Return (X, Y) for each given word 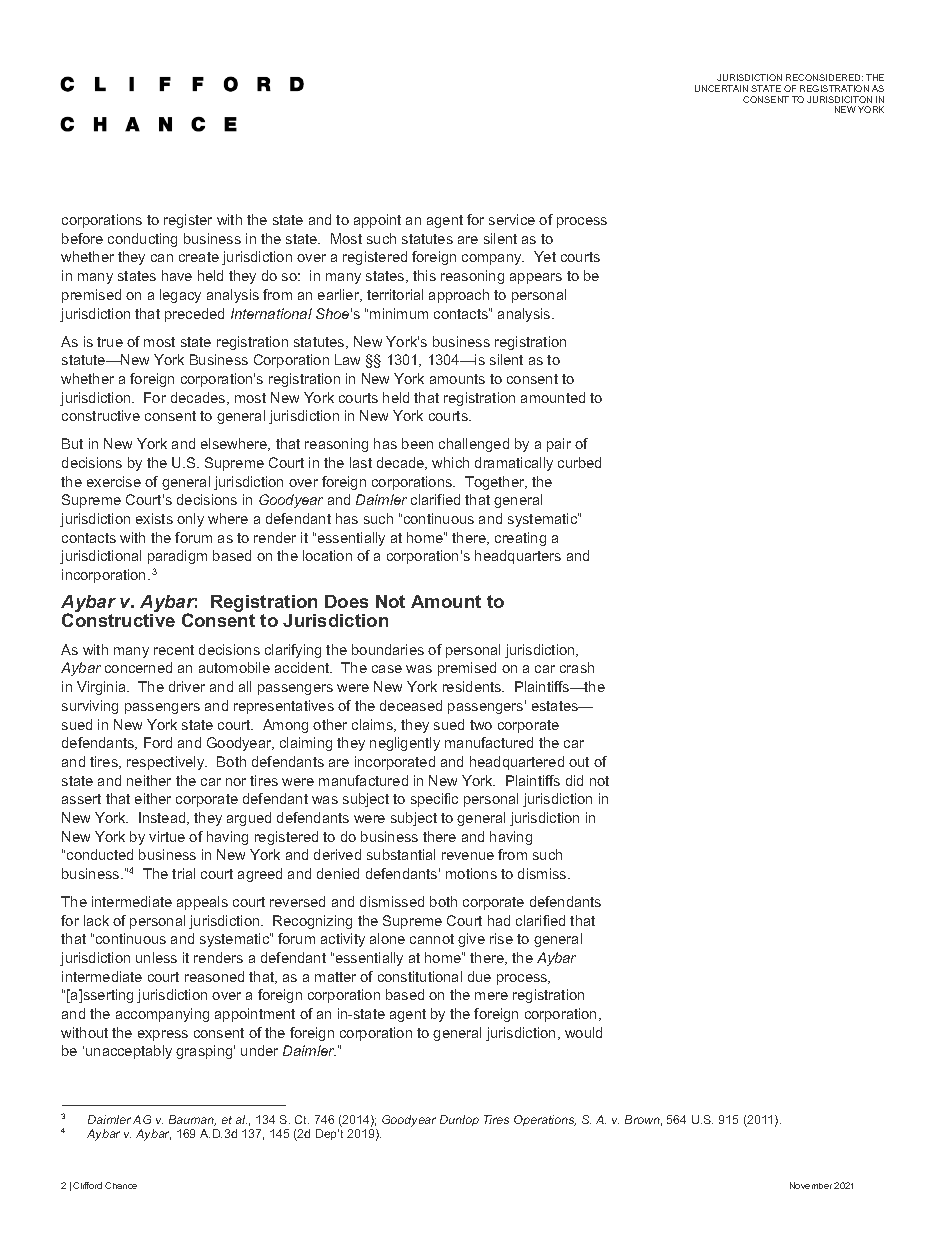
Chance (121, 1185)
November (811, 1185)
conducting (142, 240)
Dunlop (459, 1120)
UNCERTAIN (721, 88)
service (512, 219)
